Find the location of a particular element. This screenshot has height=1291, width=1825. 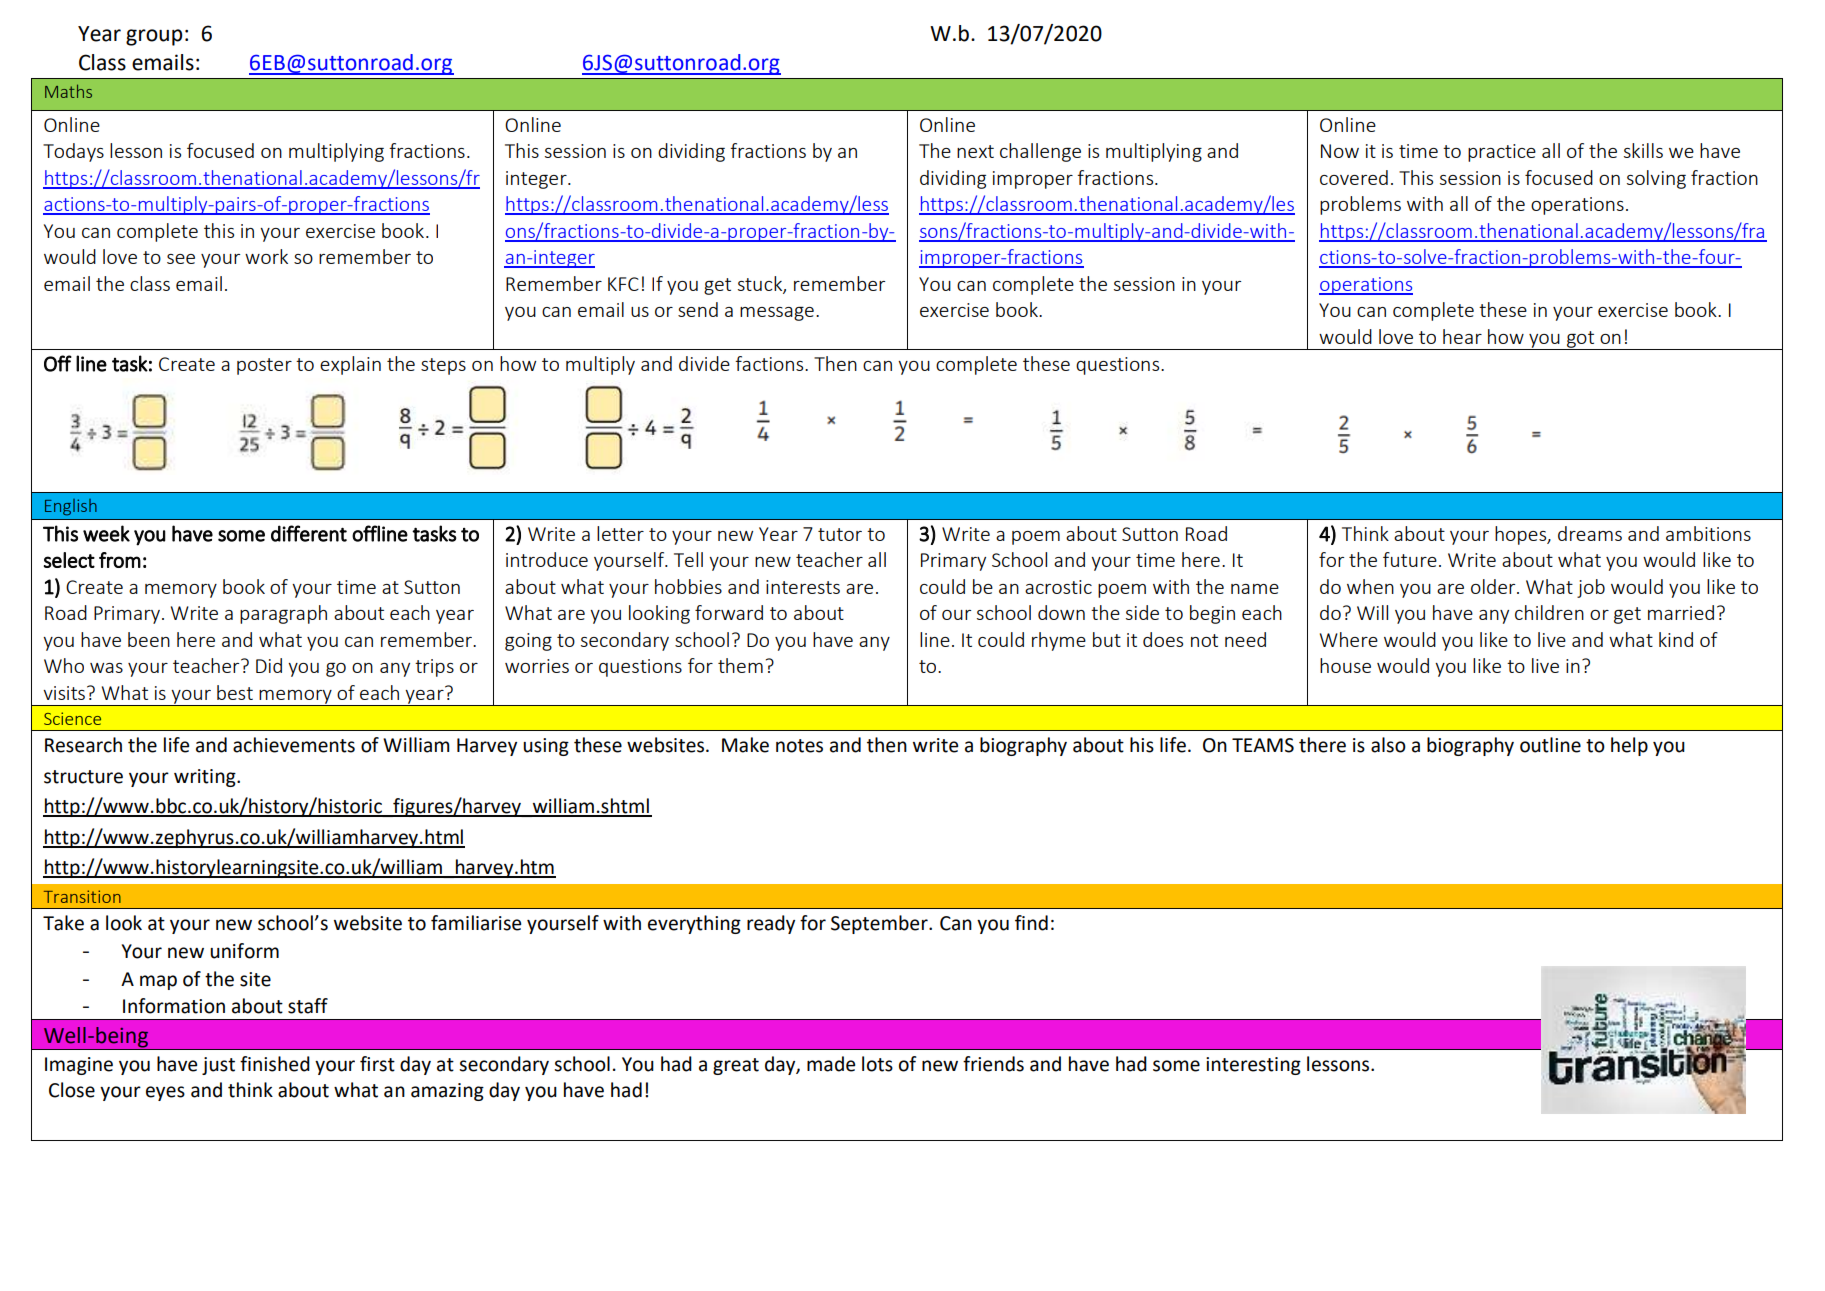

older is located at coordinates (1494, 586).
